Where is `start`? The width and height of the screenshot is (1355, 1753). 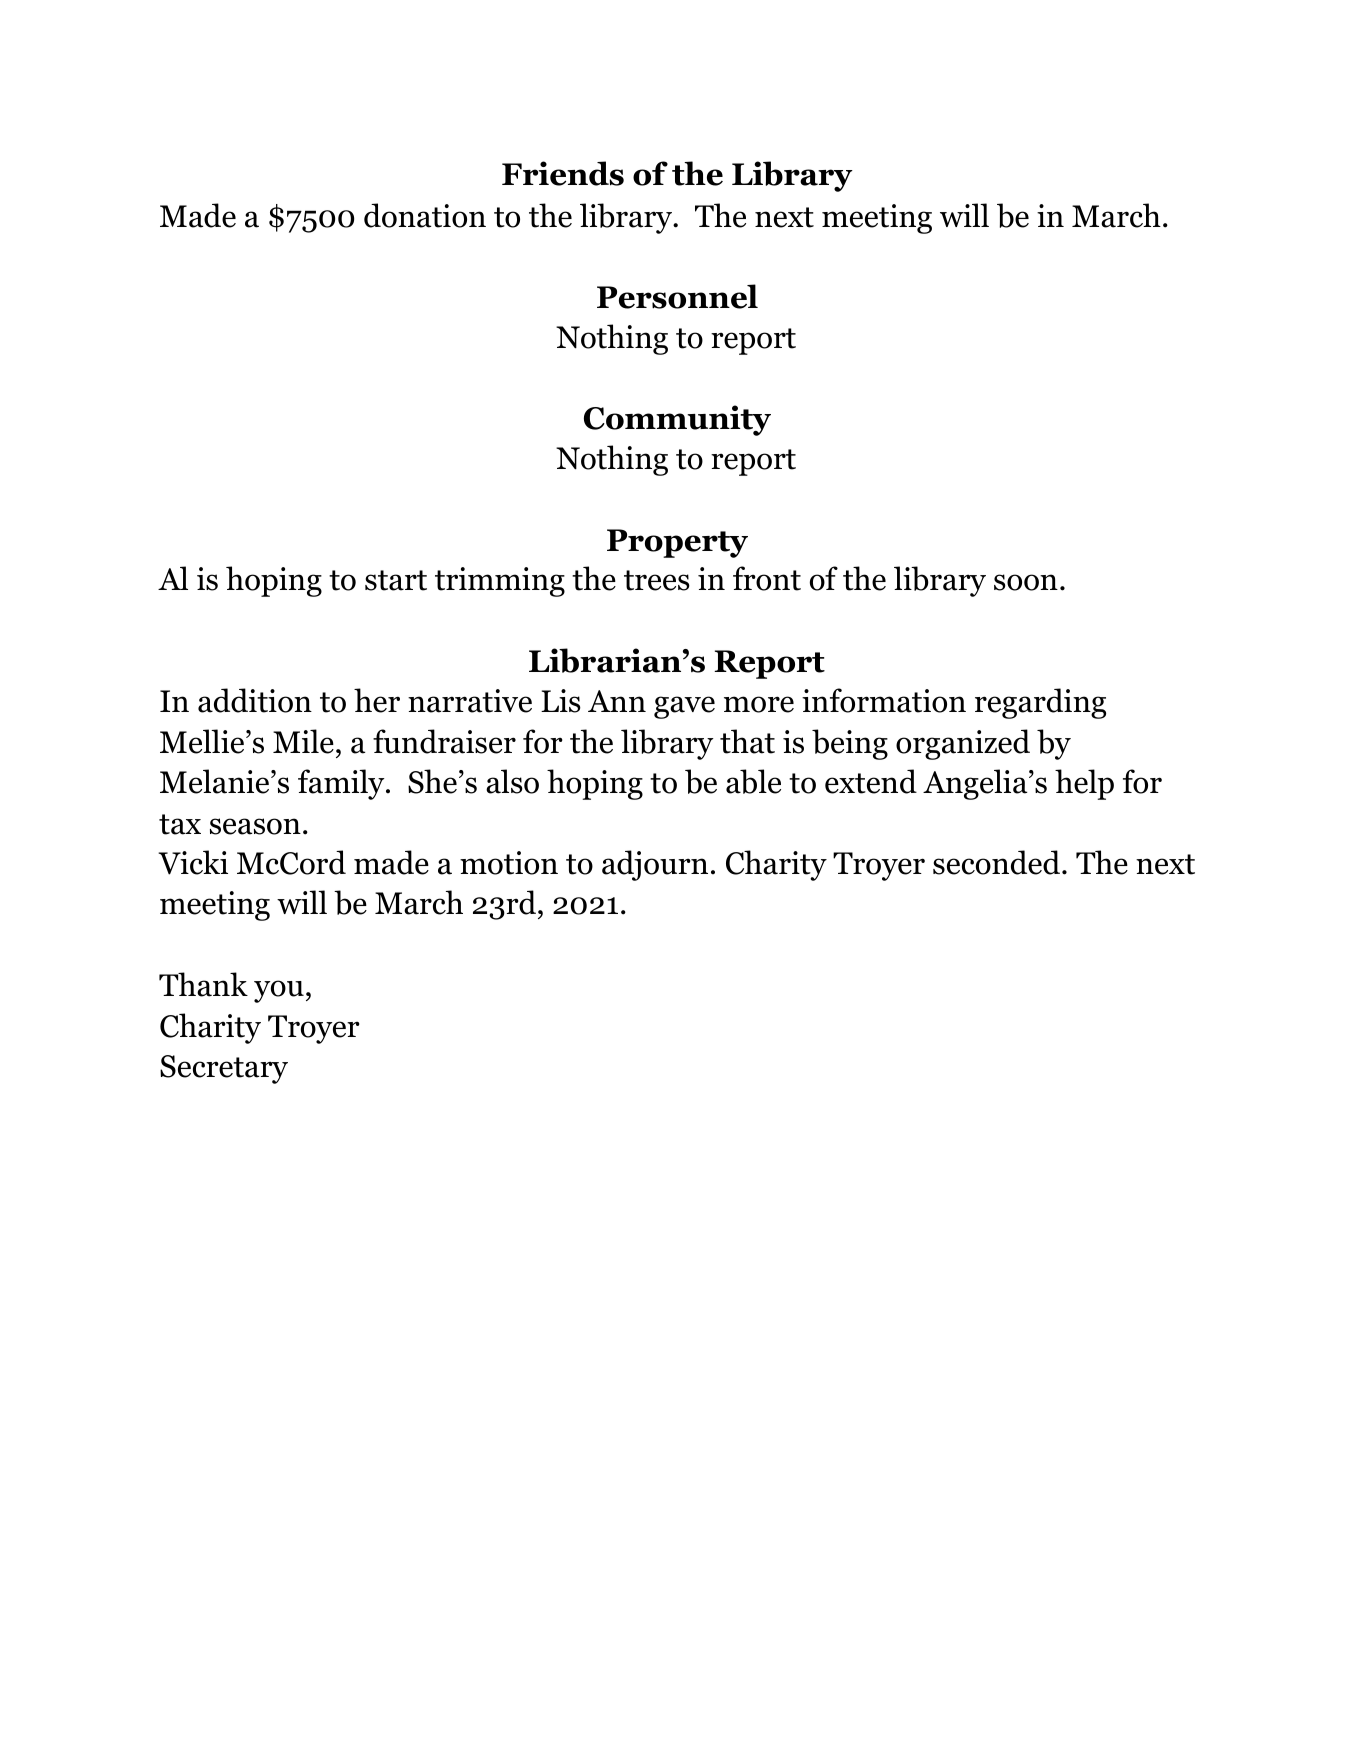 start is located at coordinates (396, 580).
